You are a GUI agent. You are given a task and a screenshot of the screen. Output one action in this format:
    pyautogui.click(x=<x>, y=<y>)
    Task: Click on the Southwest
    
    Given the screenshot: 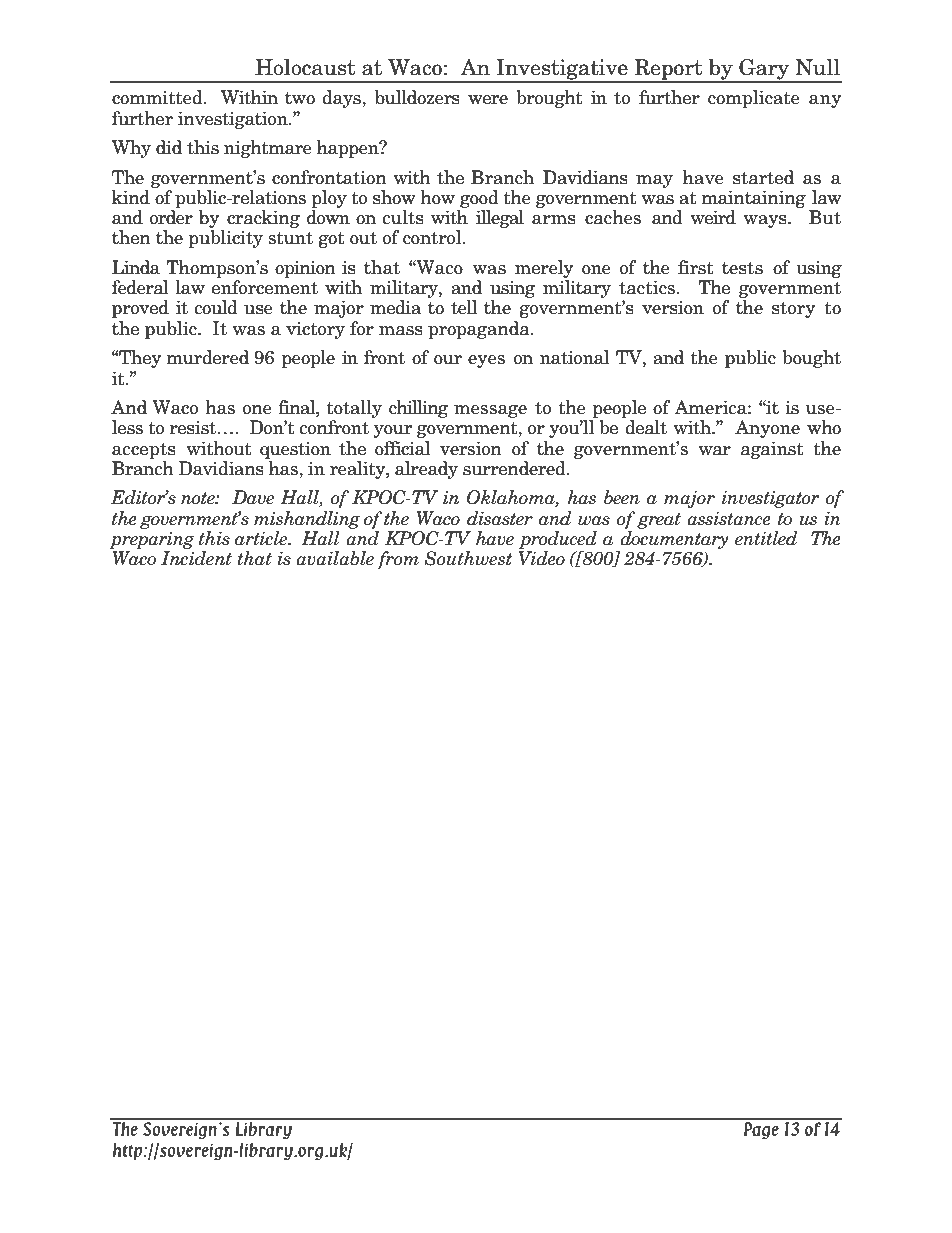 What is the action you would take?
    pyautogui.click(x=468, y=558)
